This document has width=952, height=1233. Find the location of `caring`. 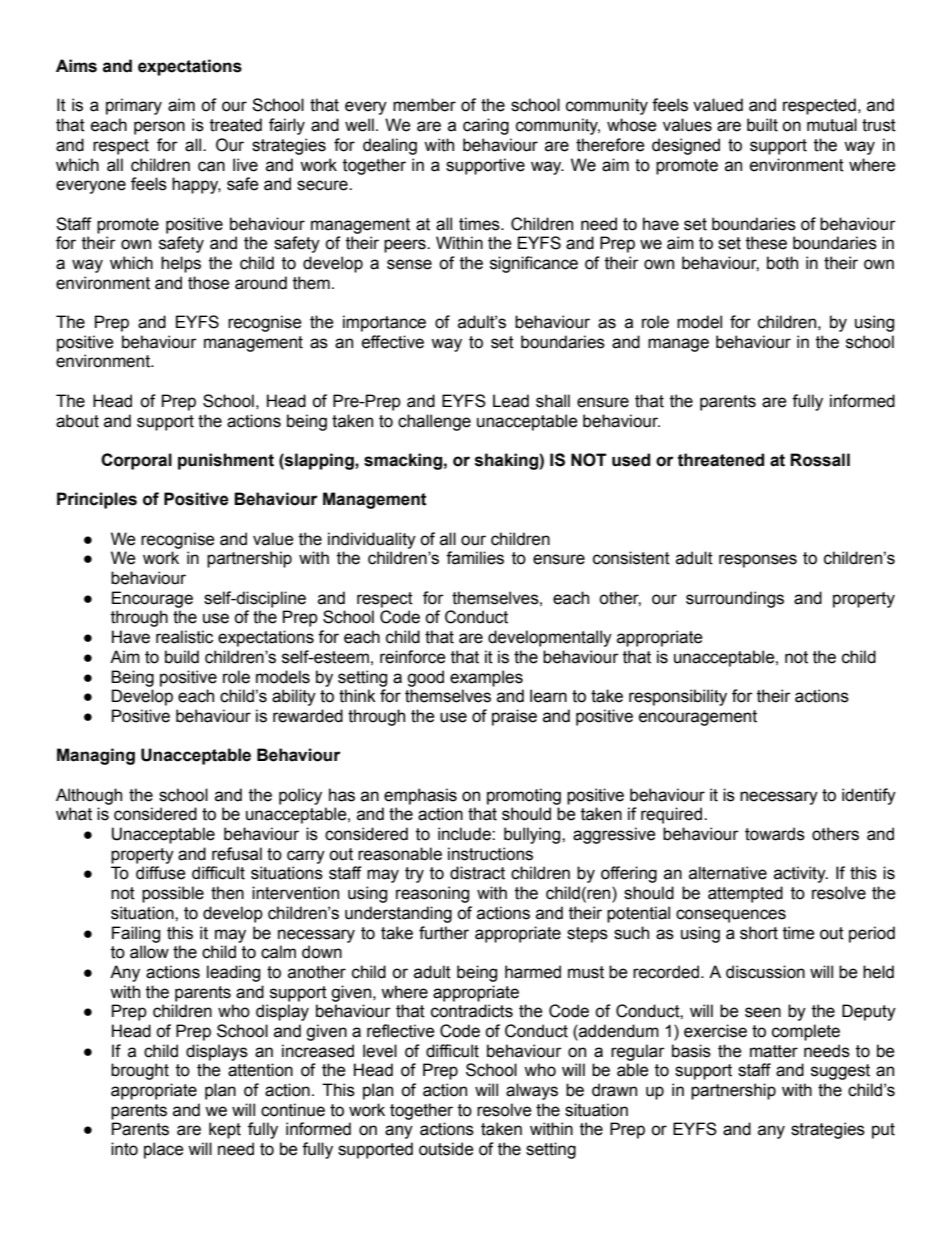

caring is located at coordinates (486, 126).
